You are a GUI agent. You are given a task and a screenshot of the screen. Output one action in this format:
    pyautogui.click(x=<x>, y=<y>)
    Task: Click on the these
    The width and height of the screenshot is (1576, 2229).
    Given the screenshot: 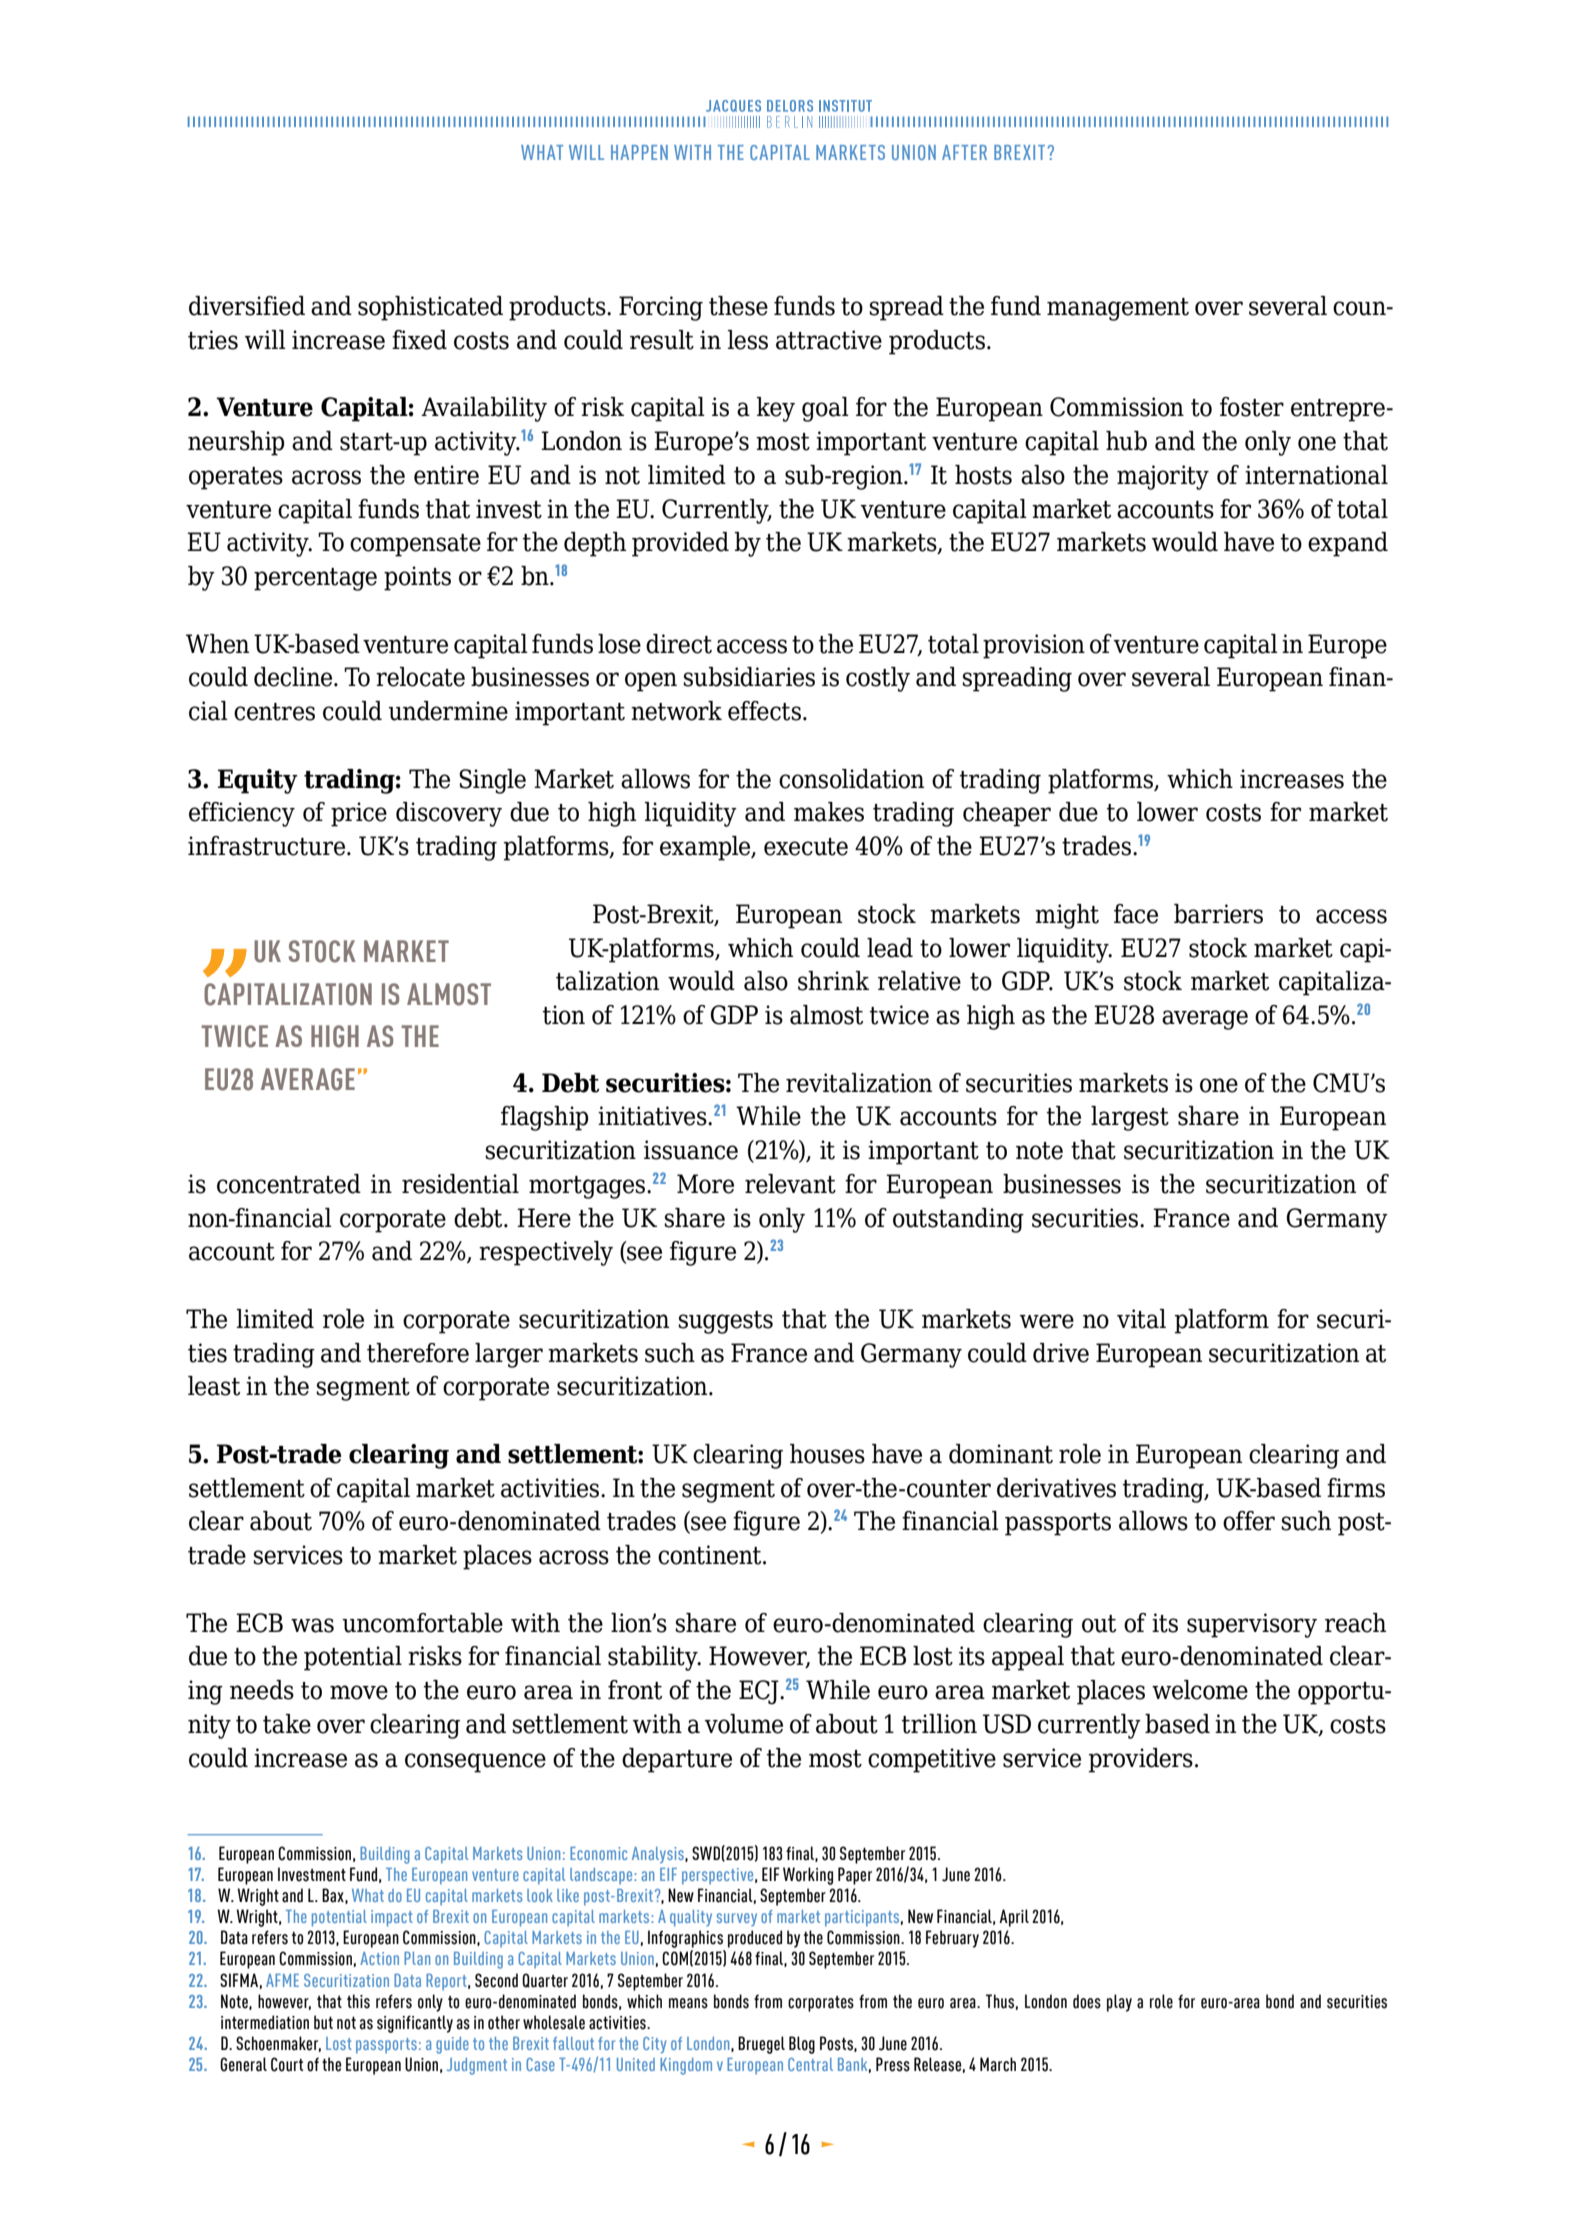 What is the action you would take?
    pyautogui.click(x=738, y=306)
